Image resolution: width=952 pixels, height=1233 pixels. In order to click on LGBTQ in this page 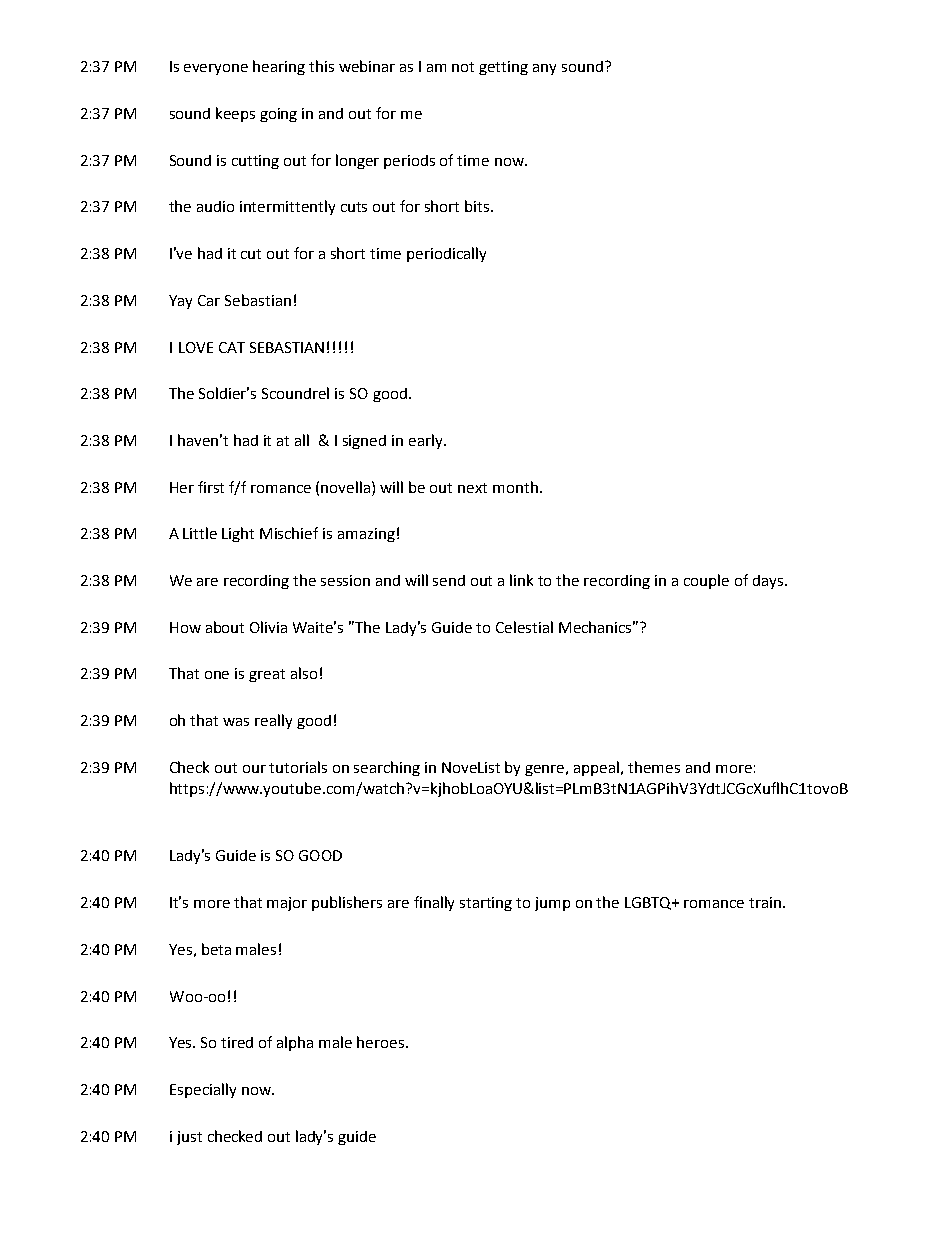, I will do `click(649, 903)`.
